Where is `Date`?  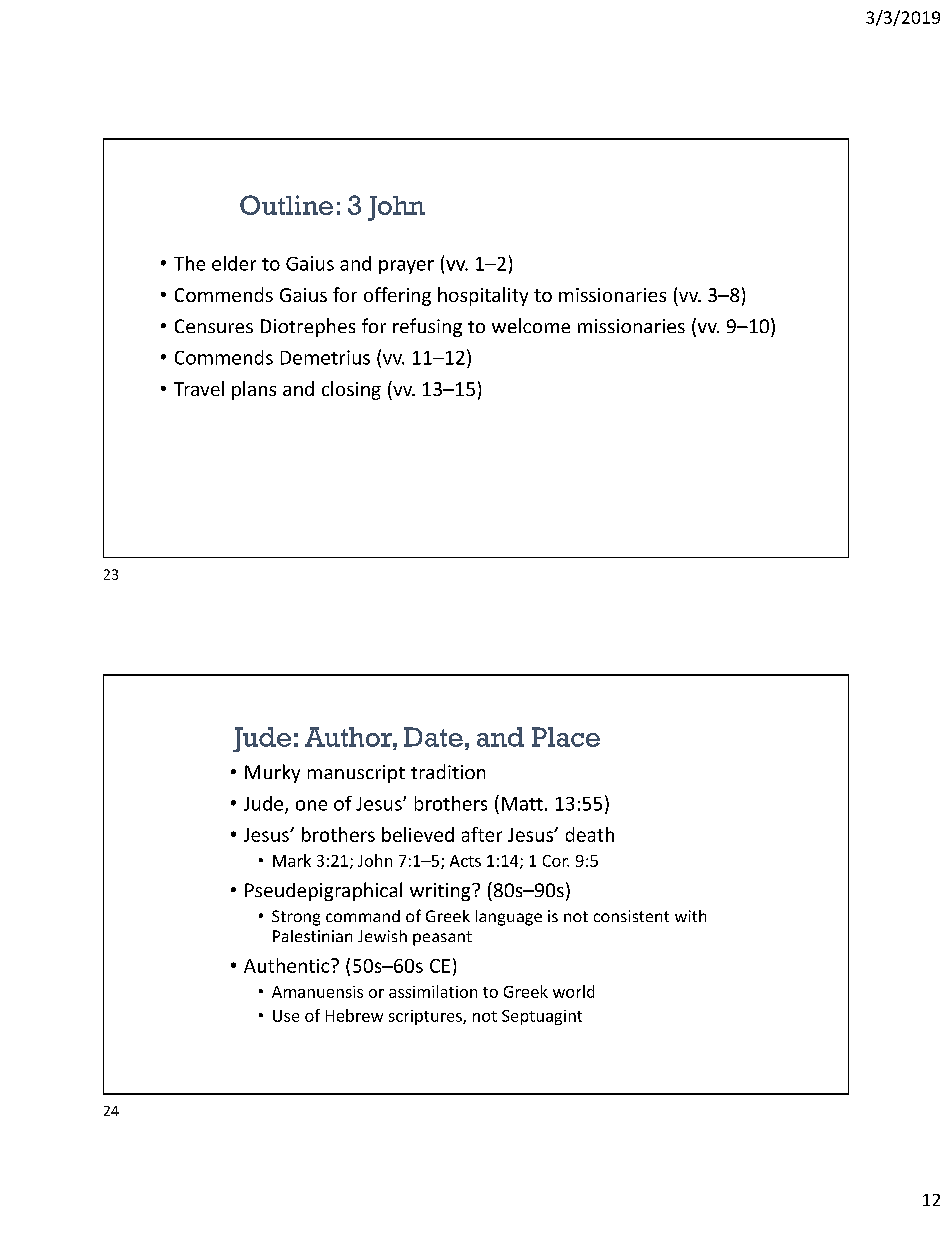 Date is located at coordinates (433, 737).
